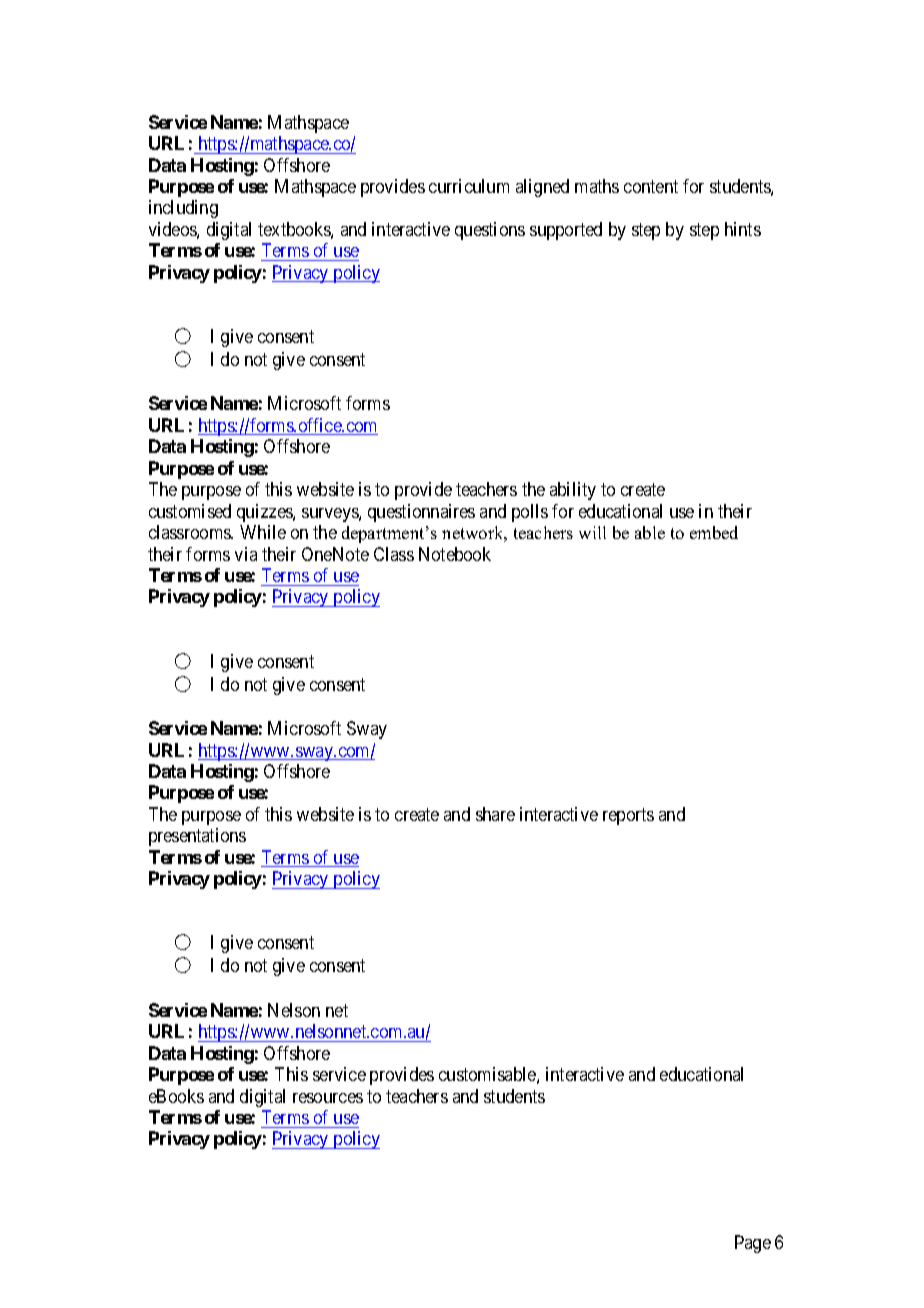  I want to click on content, so click(651, 186).
